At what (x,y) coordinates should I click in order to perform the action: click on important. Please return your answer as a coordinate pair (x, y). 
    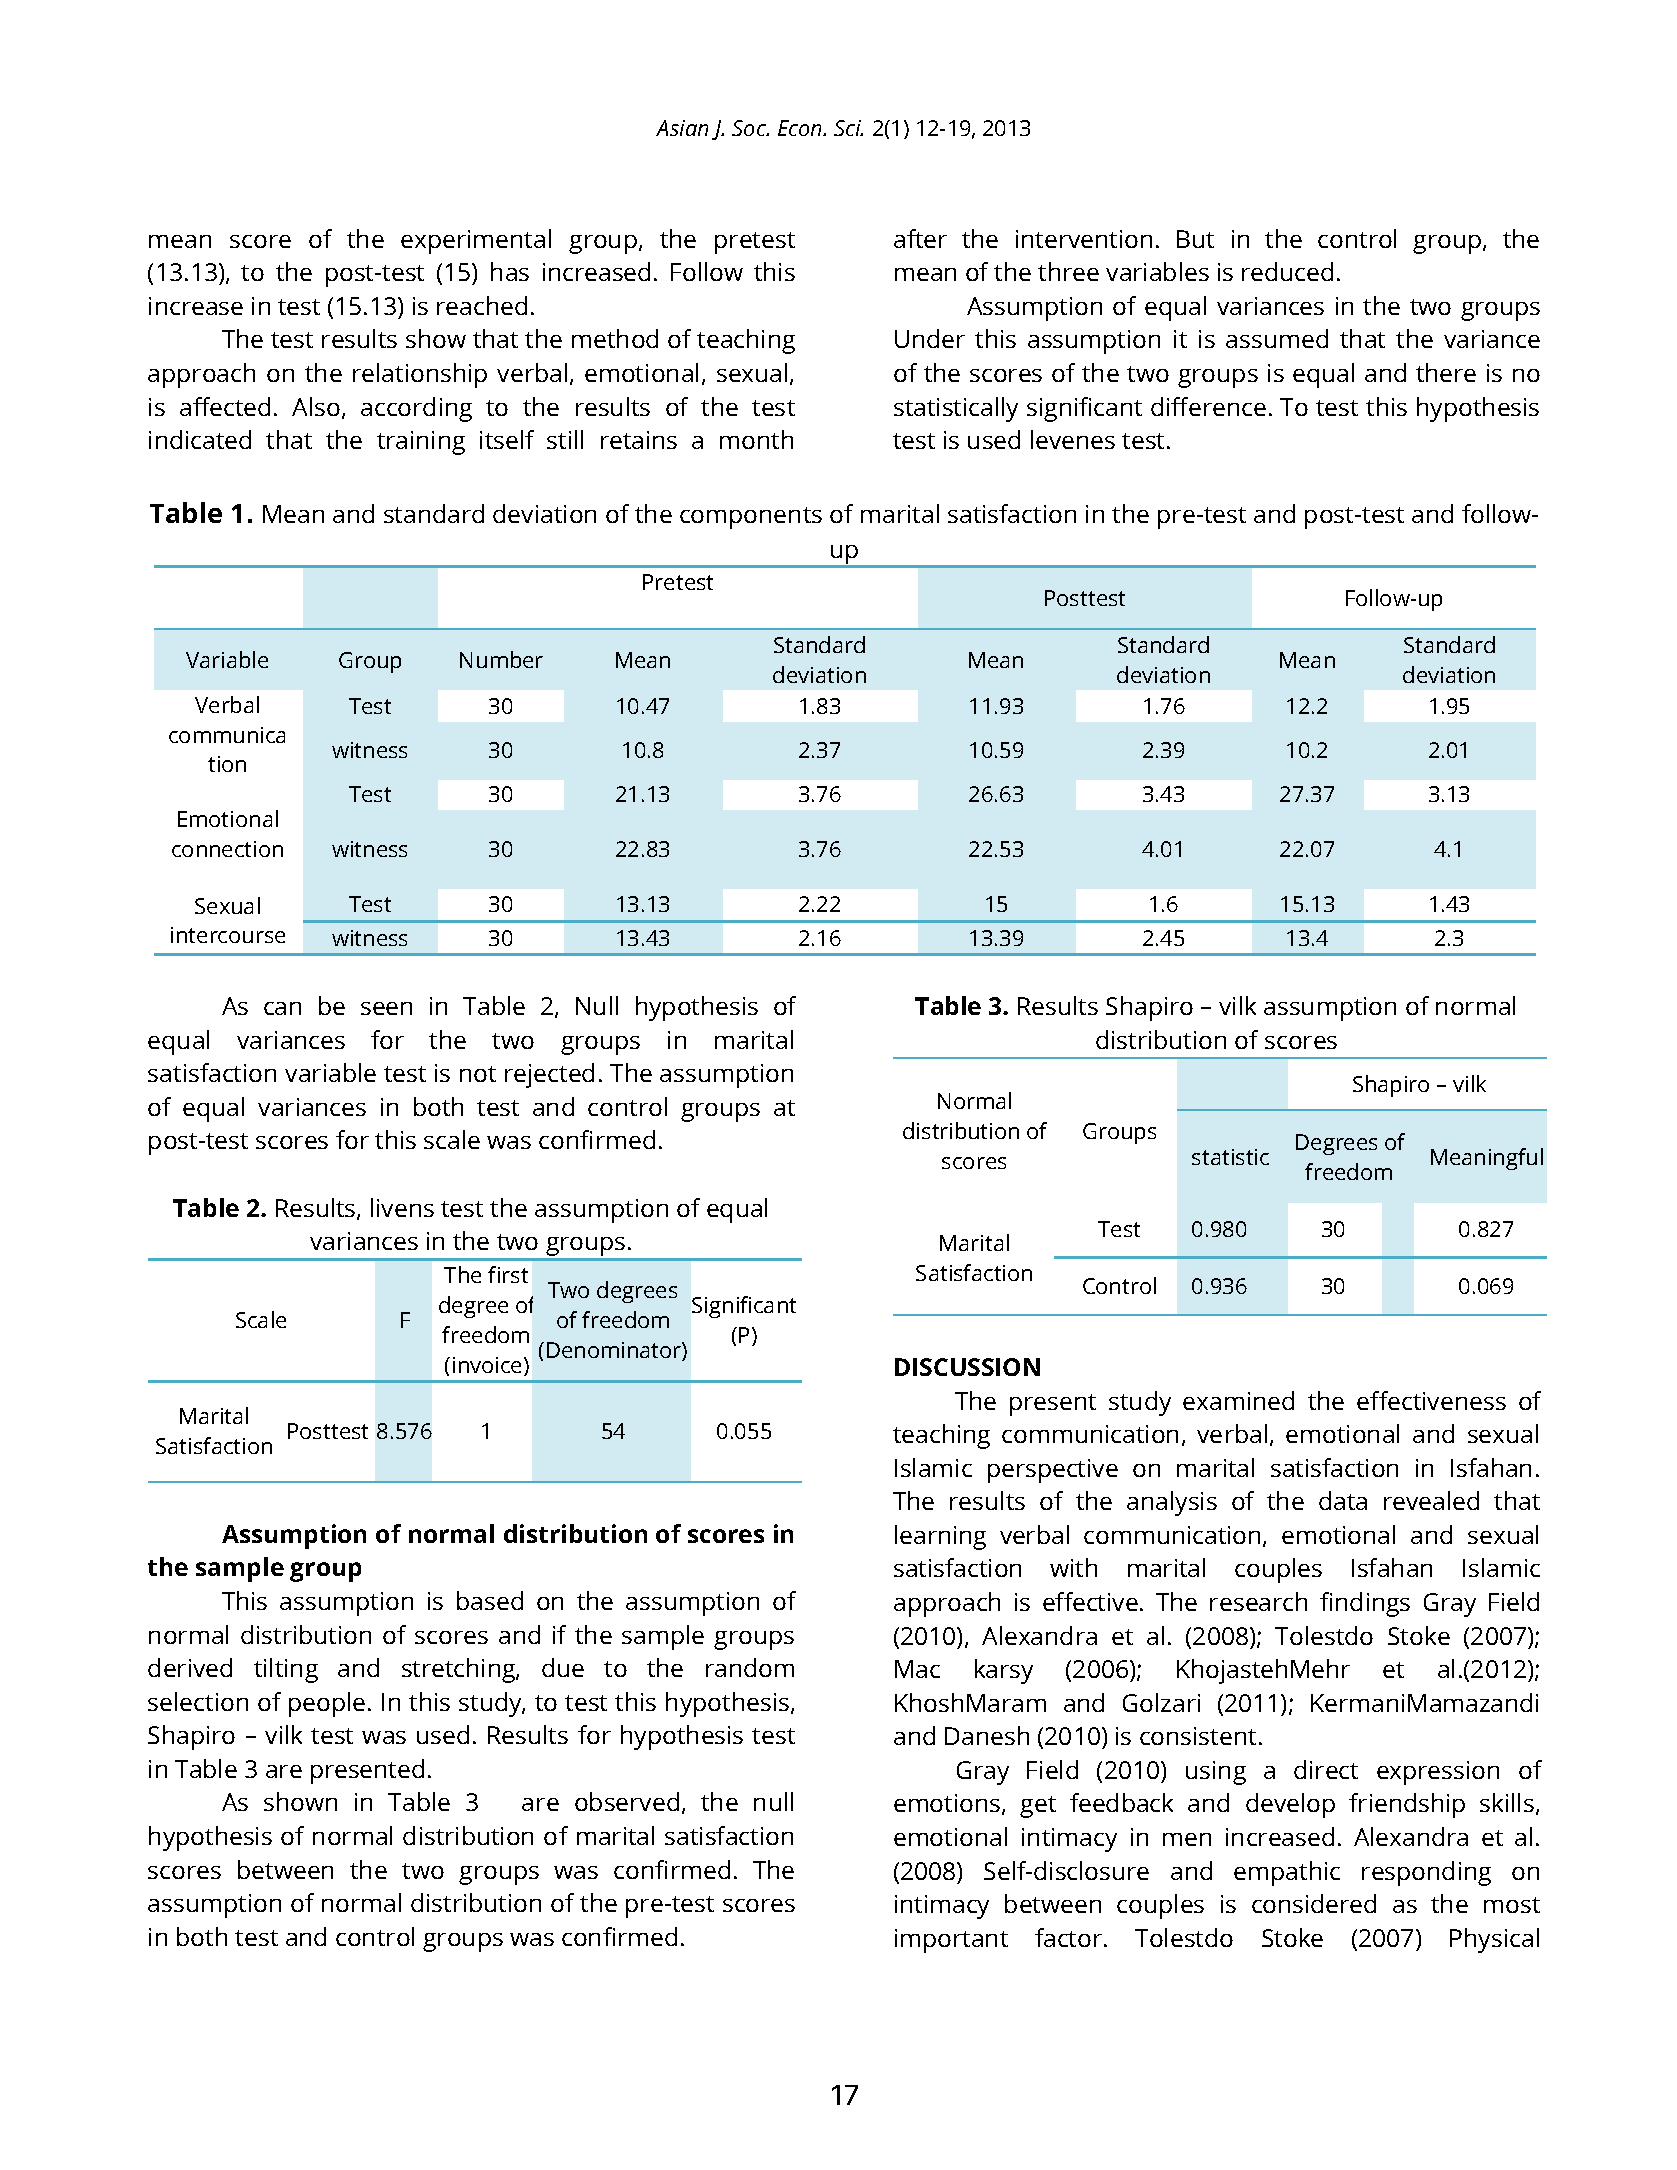
    Looking at the image, I should click on (951, 1941).
